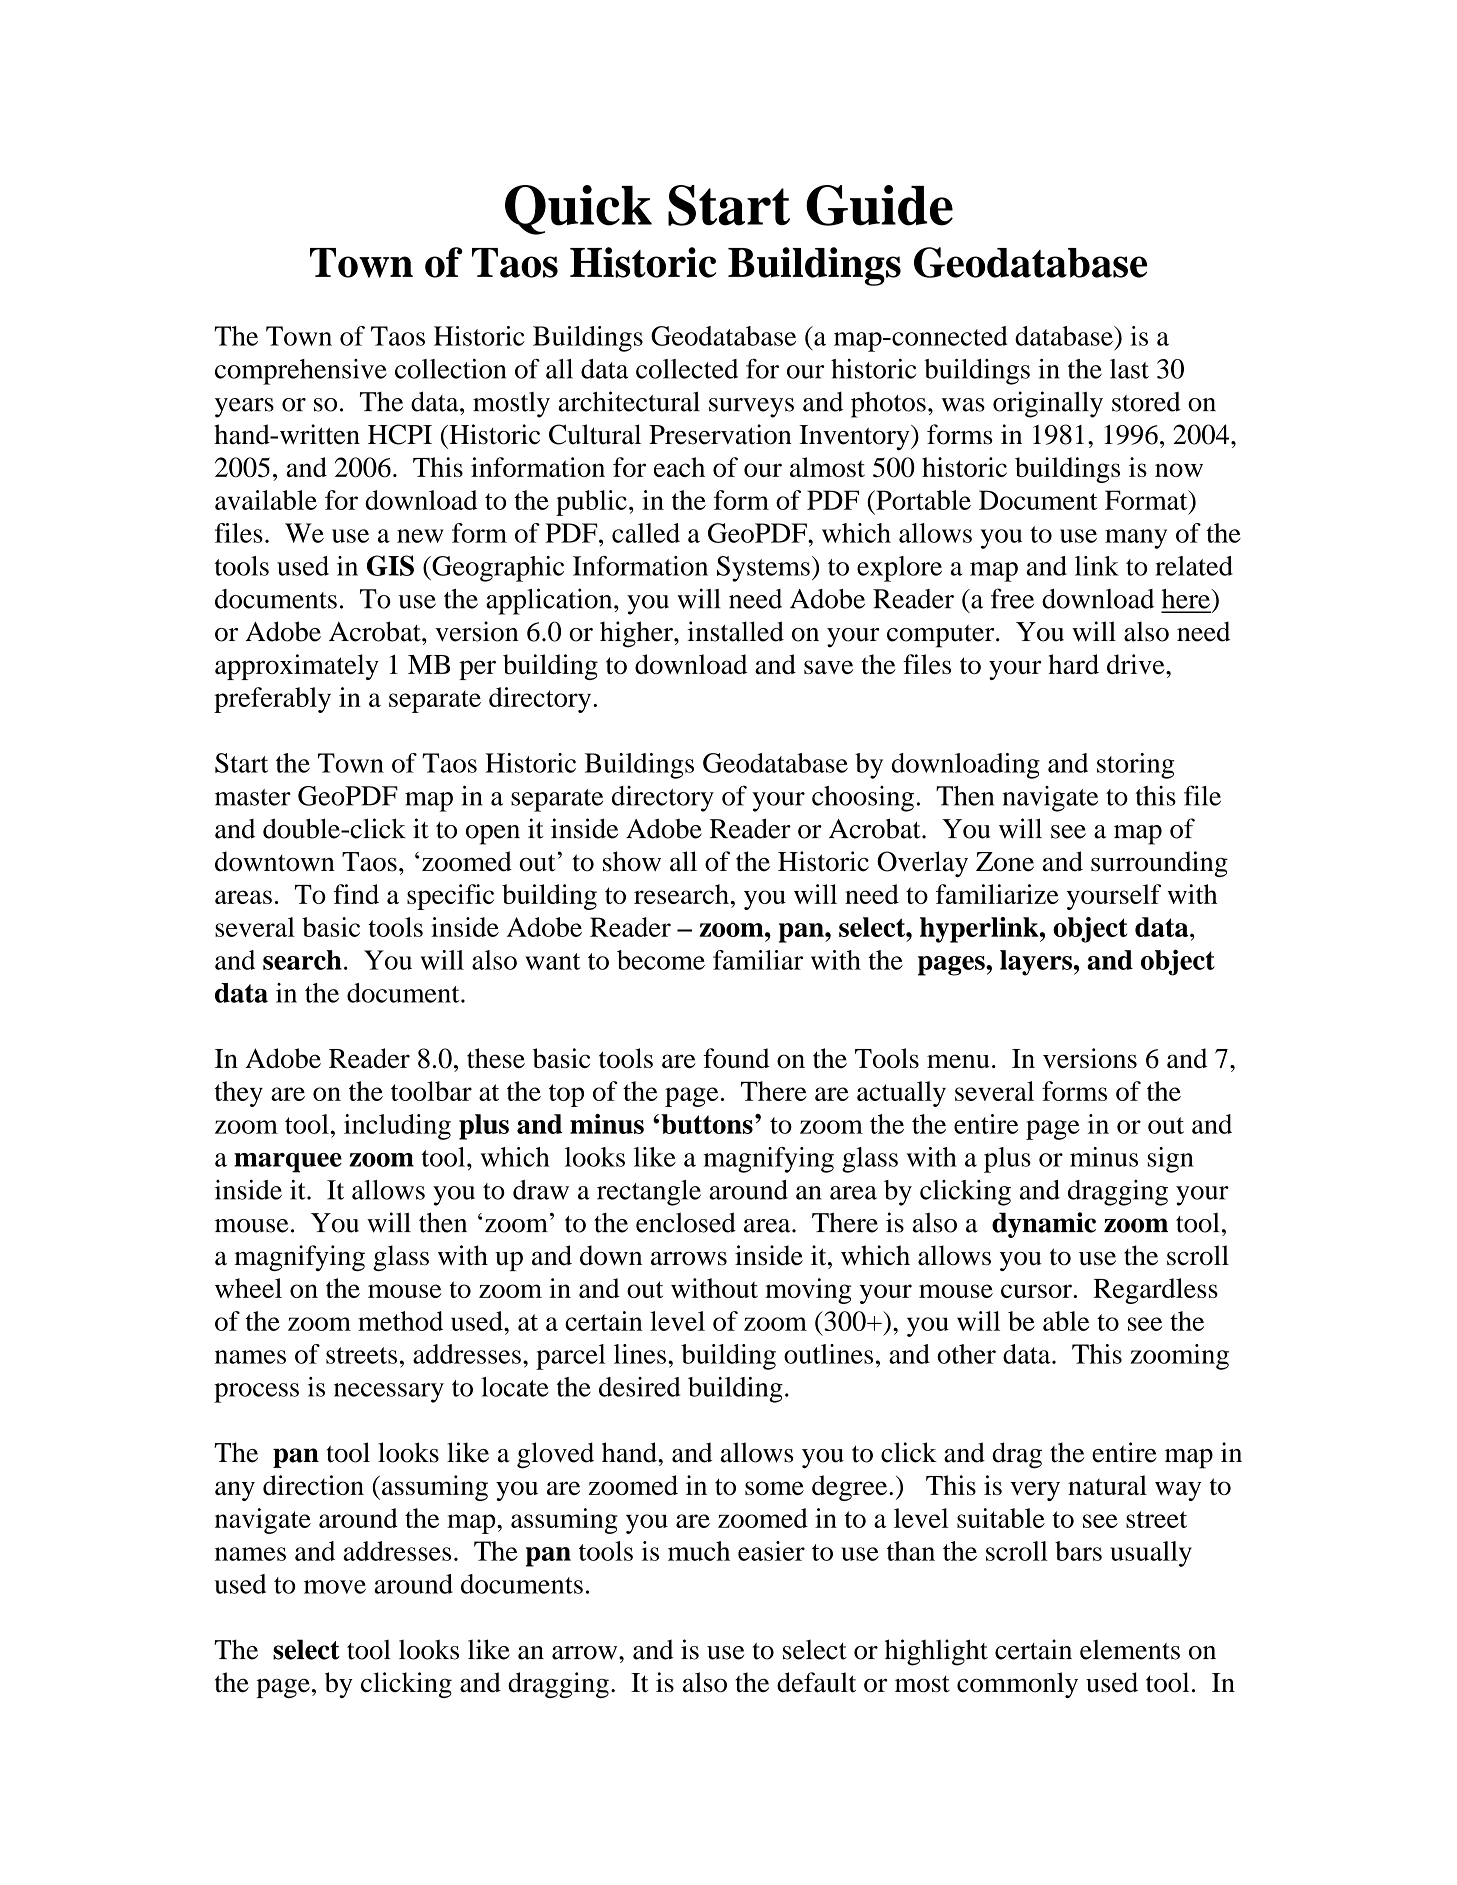 The width and height of the screenshot is (1457, 1885). Describe the element at coordinates (1130, 1649) in the screenshot. I see `elements` at that location.
